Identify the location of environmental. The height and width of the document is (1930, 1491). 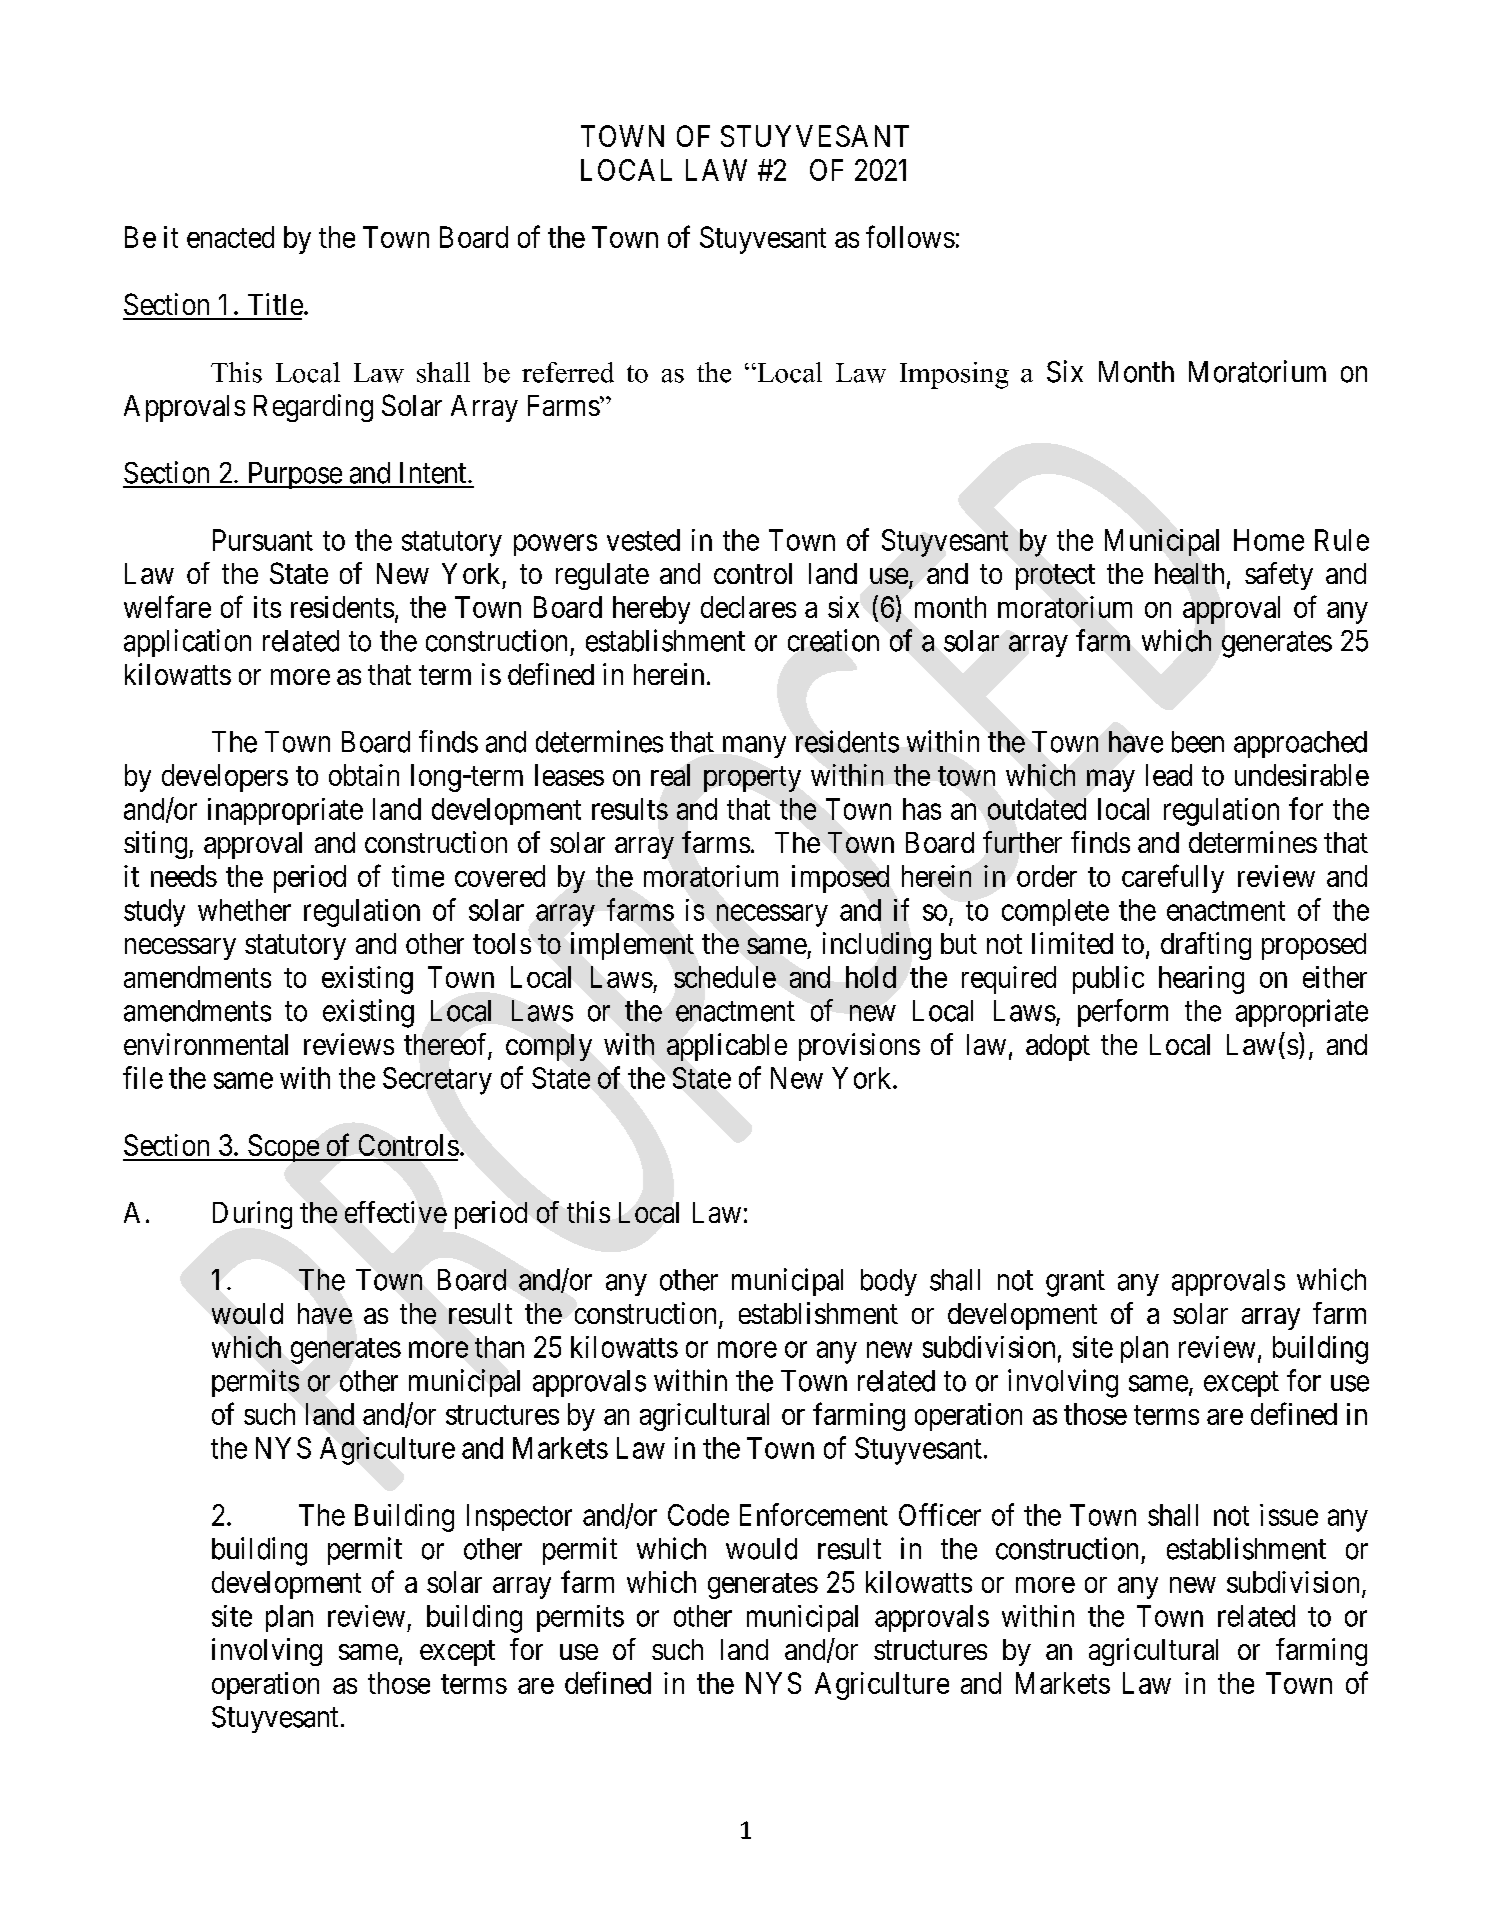
(206, 1044).
